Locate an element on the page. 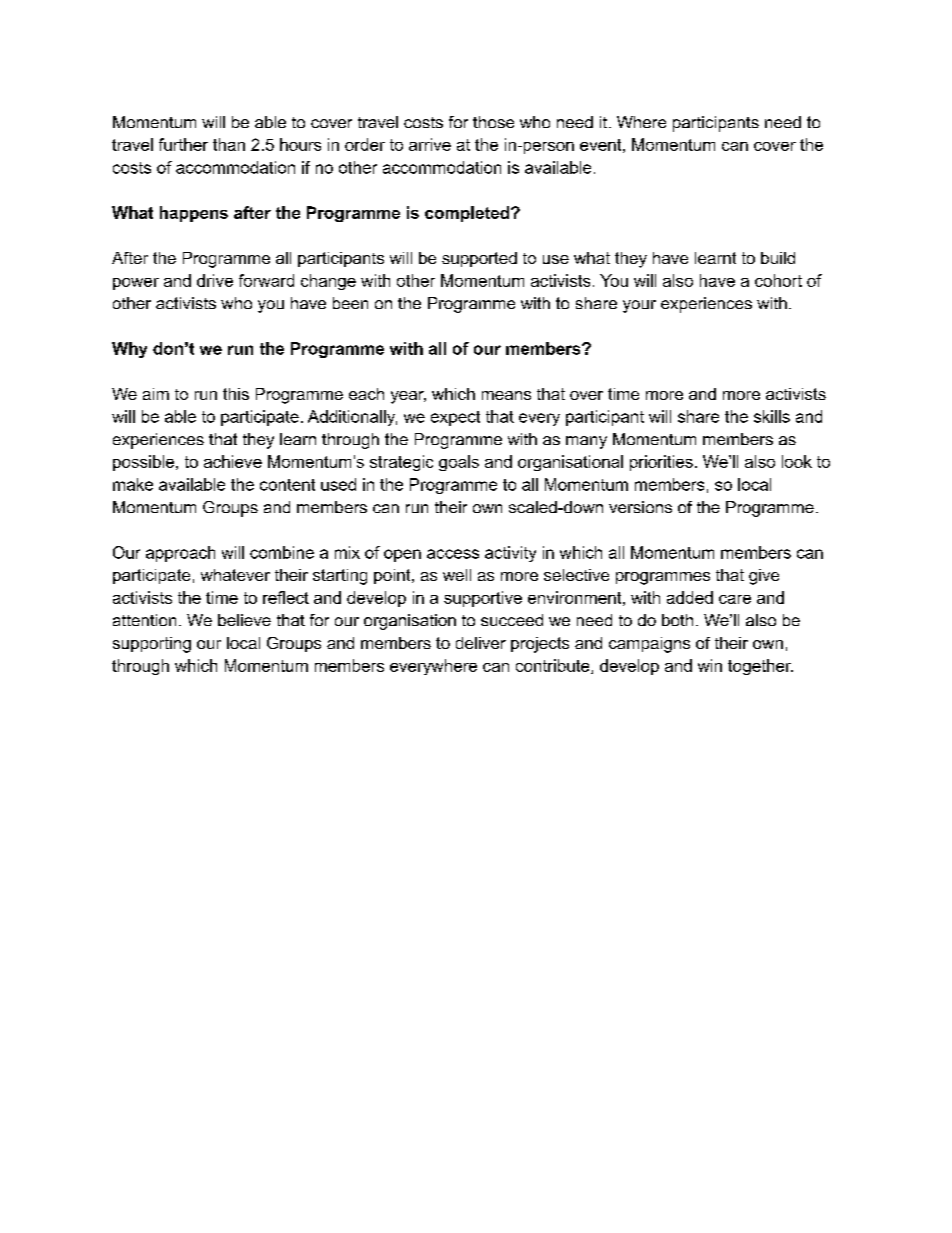  arrive is located at coordinates (430, 144).
